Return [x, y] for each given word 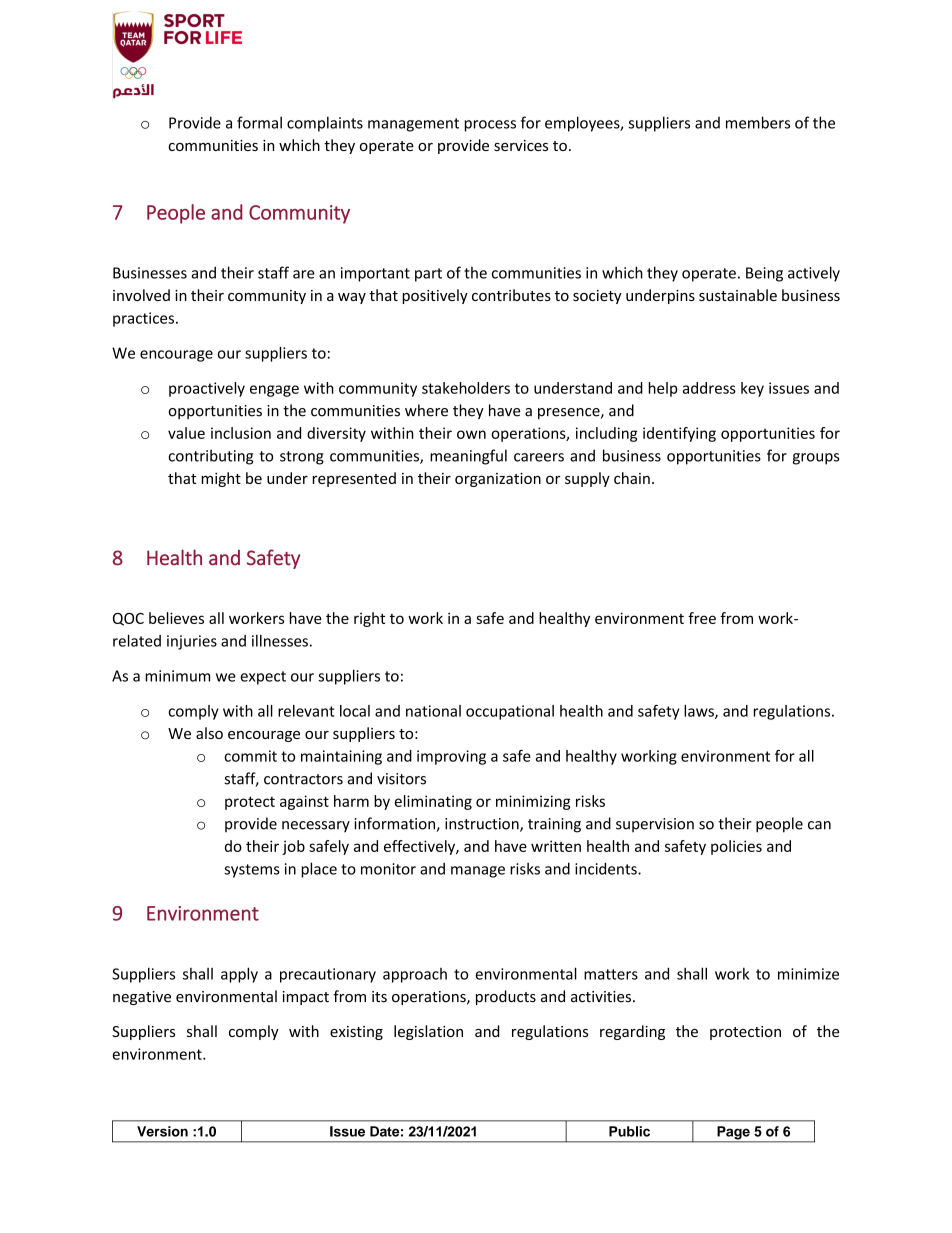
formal [259, 122]
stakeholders [466, 388]
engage [274, 391]
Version [162, 1131]
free [702, 618]
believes [176, 618]
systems [252, 871]
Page [733, 1134]
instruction [483, 825]
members [758, 122]
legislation [428, 1032]
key [752, 389]
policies [736, 847]
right [370, 619]
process [490, 126]
